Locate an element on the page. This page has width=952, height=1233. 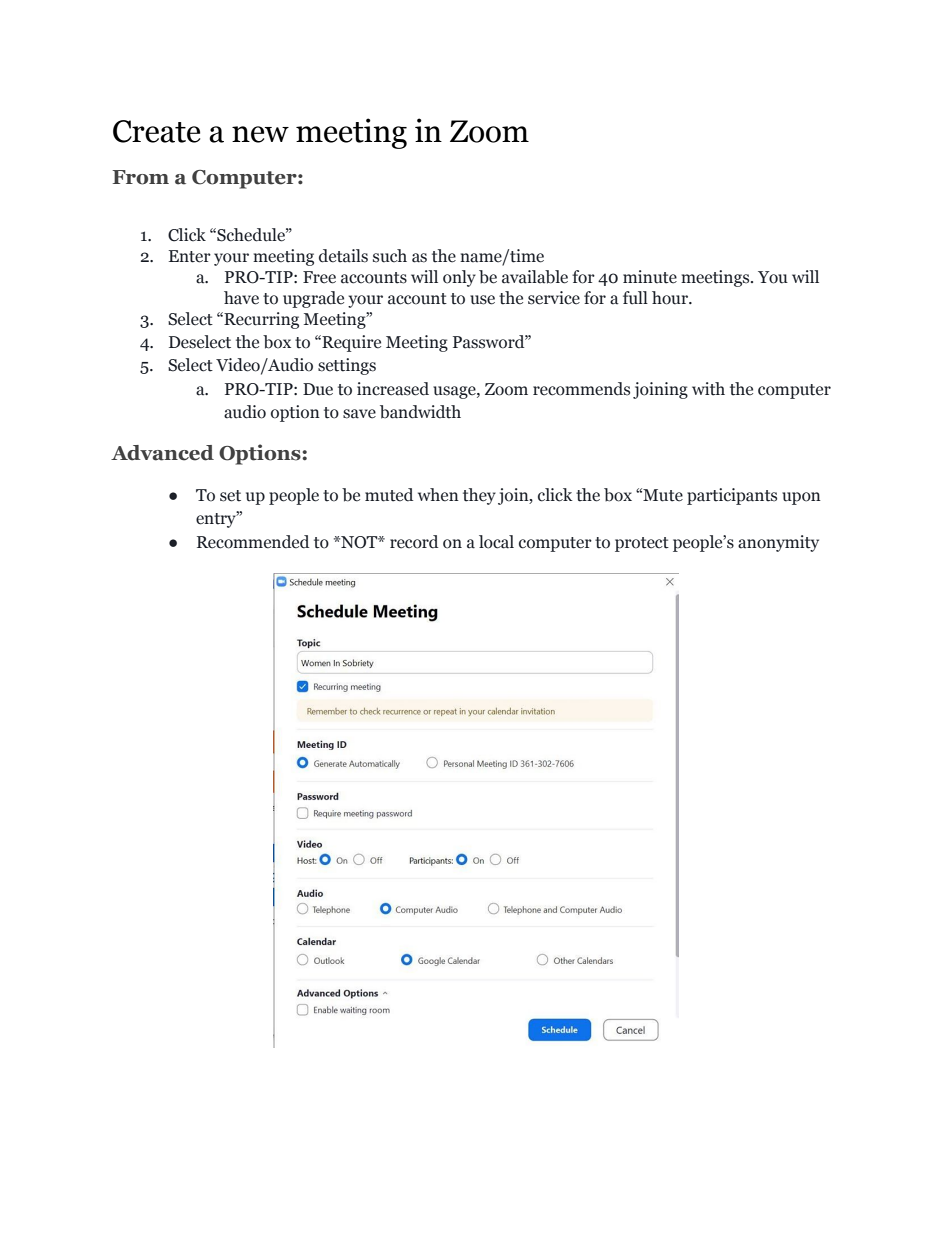
Enter is located at coordinates (190, 256).
